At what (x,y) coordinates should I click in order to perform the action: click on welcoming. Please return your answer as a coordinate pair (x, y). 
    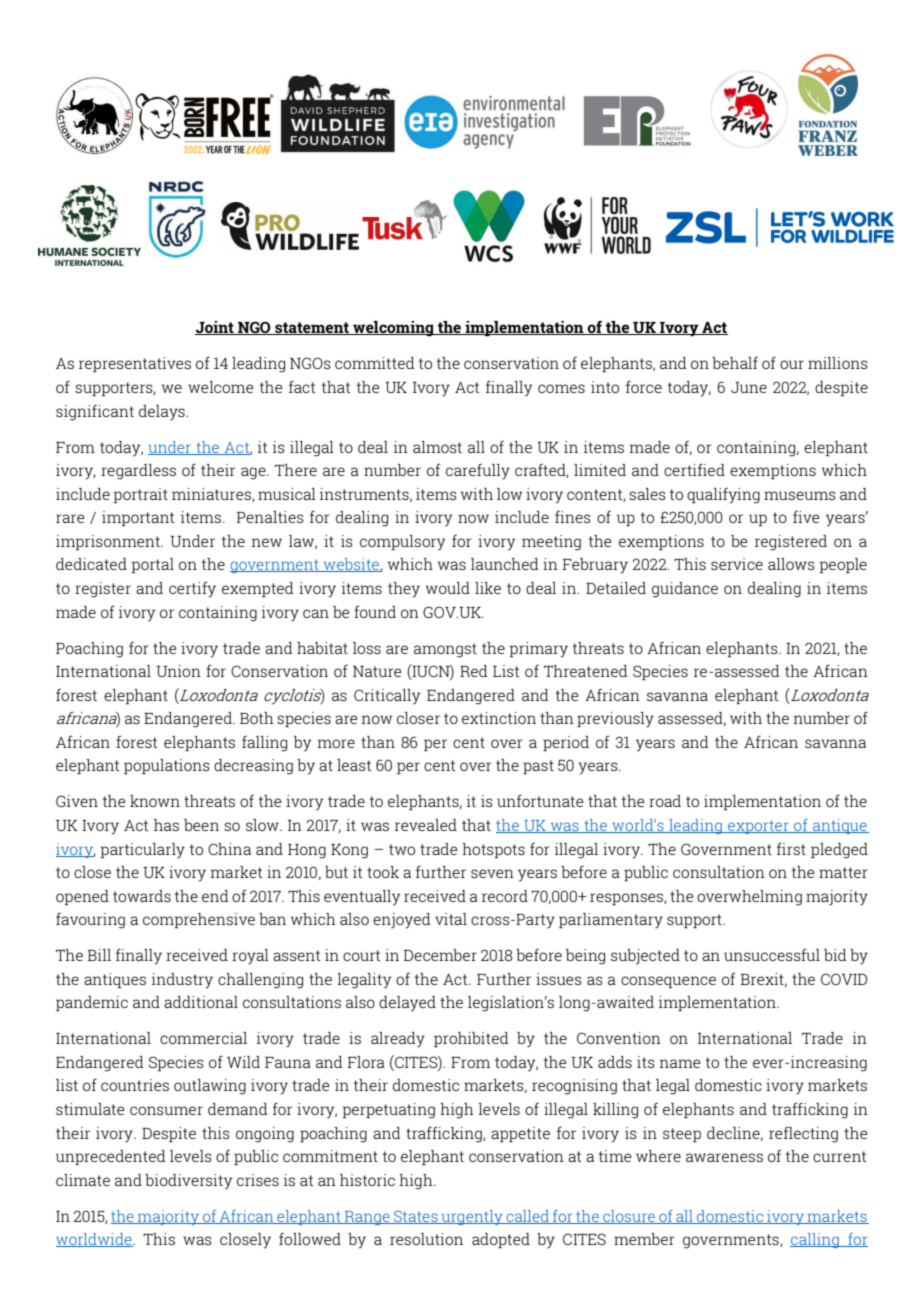
    Looking at the image, I should click on (393, 329).
